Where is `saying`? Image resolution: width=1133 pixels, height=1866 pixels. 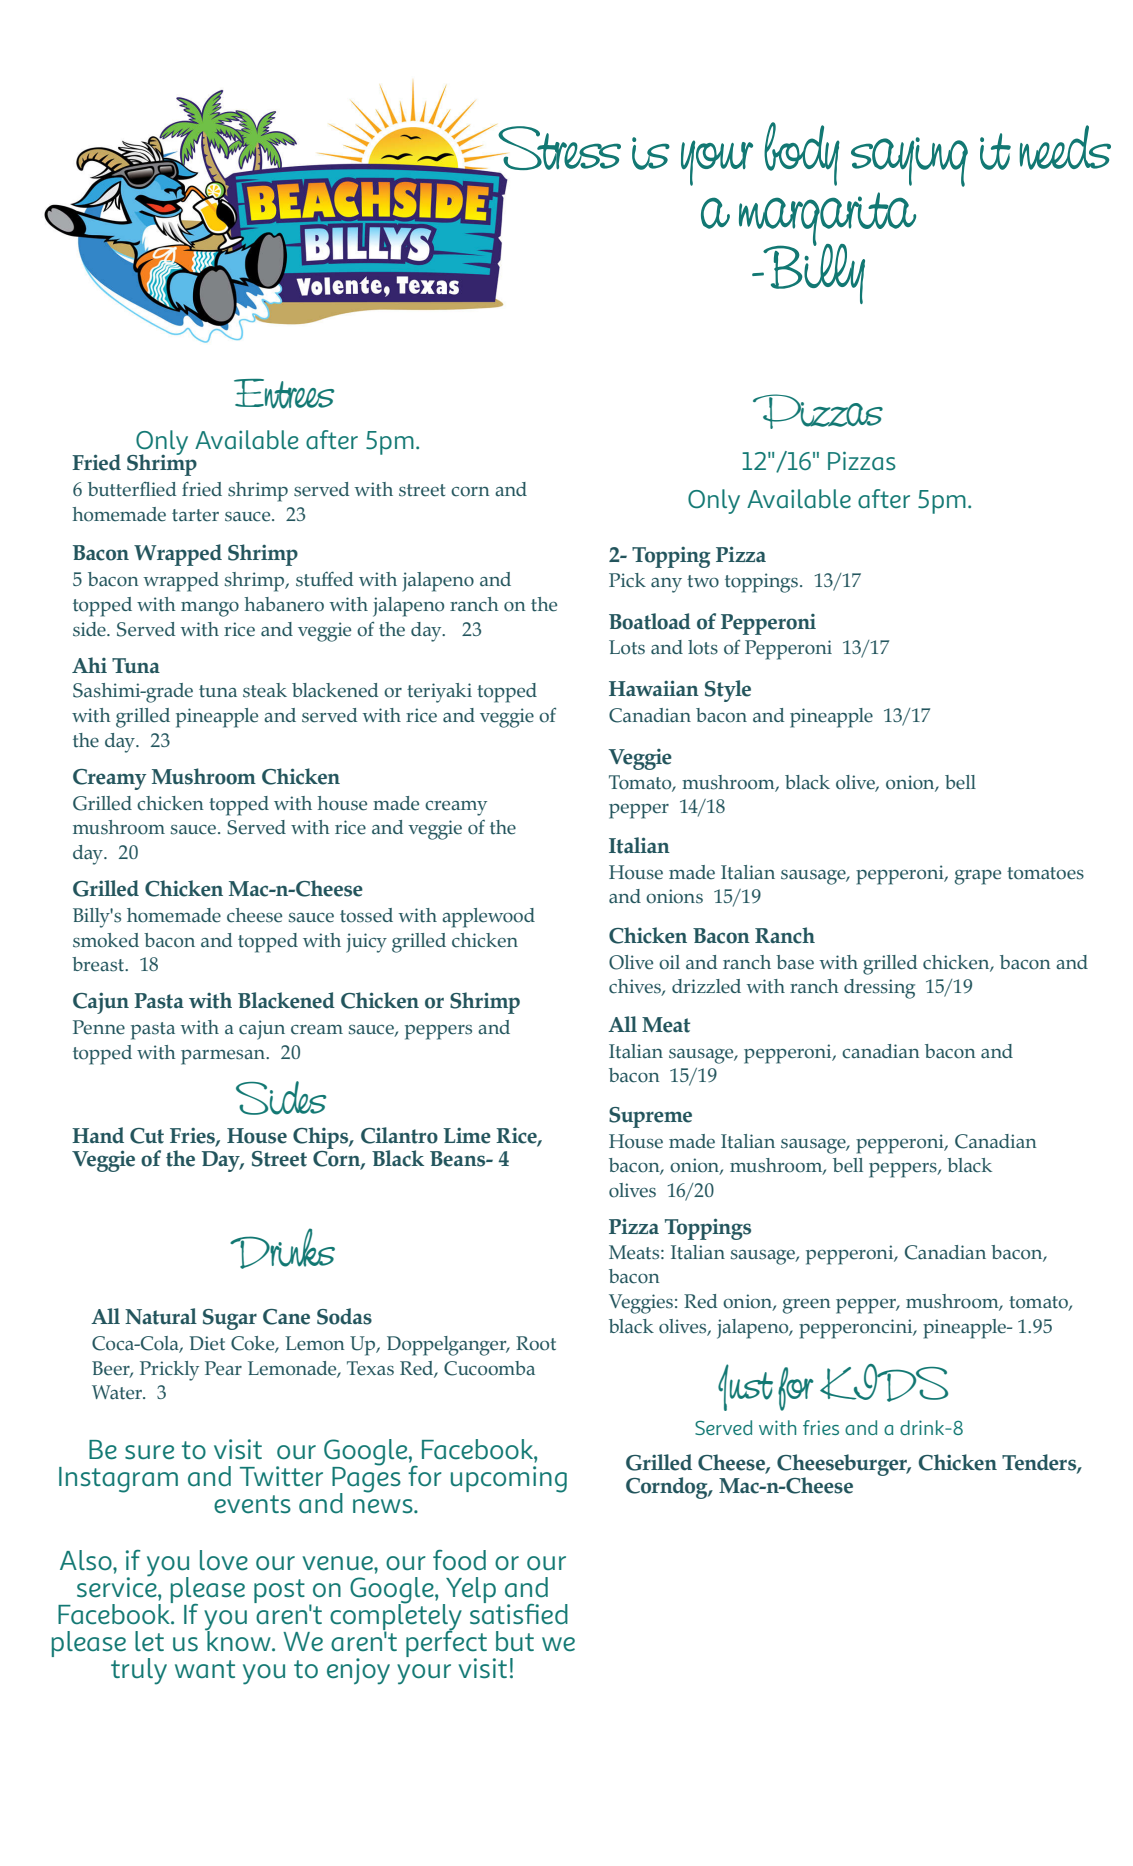 saying is located at coordinates (909, 162).
